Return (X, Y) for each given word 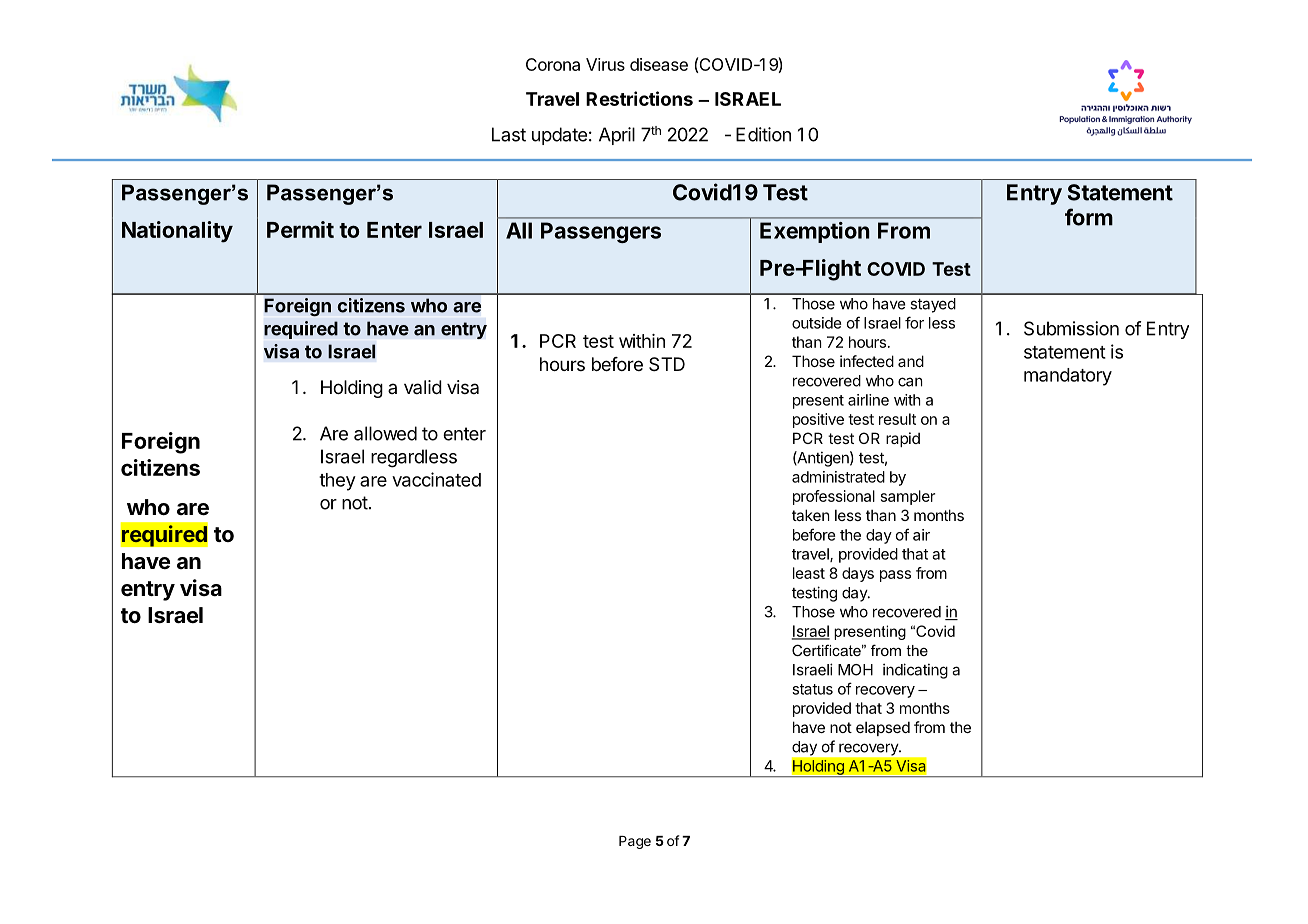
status (812, 689)
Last (509, 134)
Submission (1071, 328)
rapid (903, 439)
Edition (763, 134)
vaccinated (436, 479)
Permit (300, 229)
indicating (915, 671)
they (337, 482)
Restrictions (639, 98)
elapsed (883, 728)
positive (818, 420)
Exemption (815, 232)
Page (635, 842)
